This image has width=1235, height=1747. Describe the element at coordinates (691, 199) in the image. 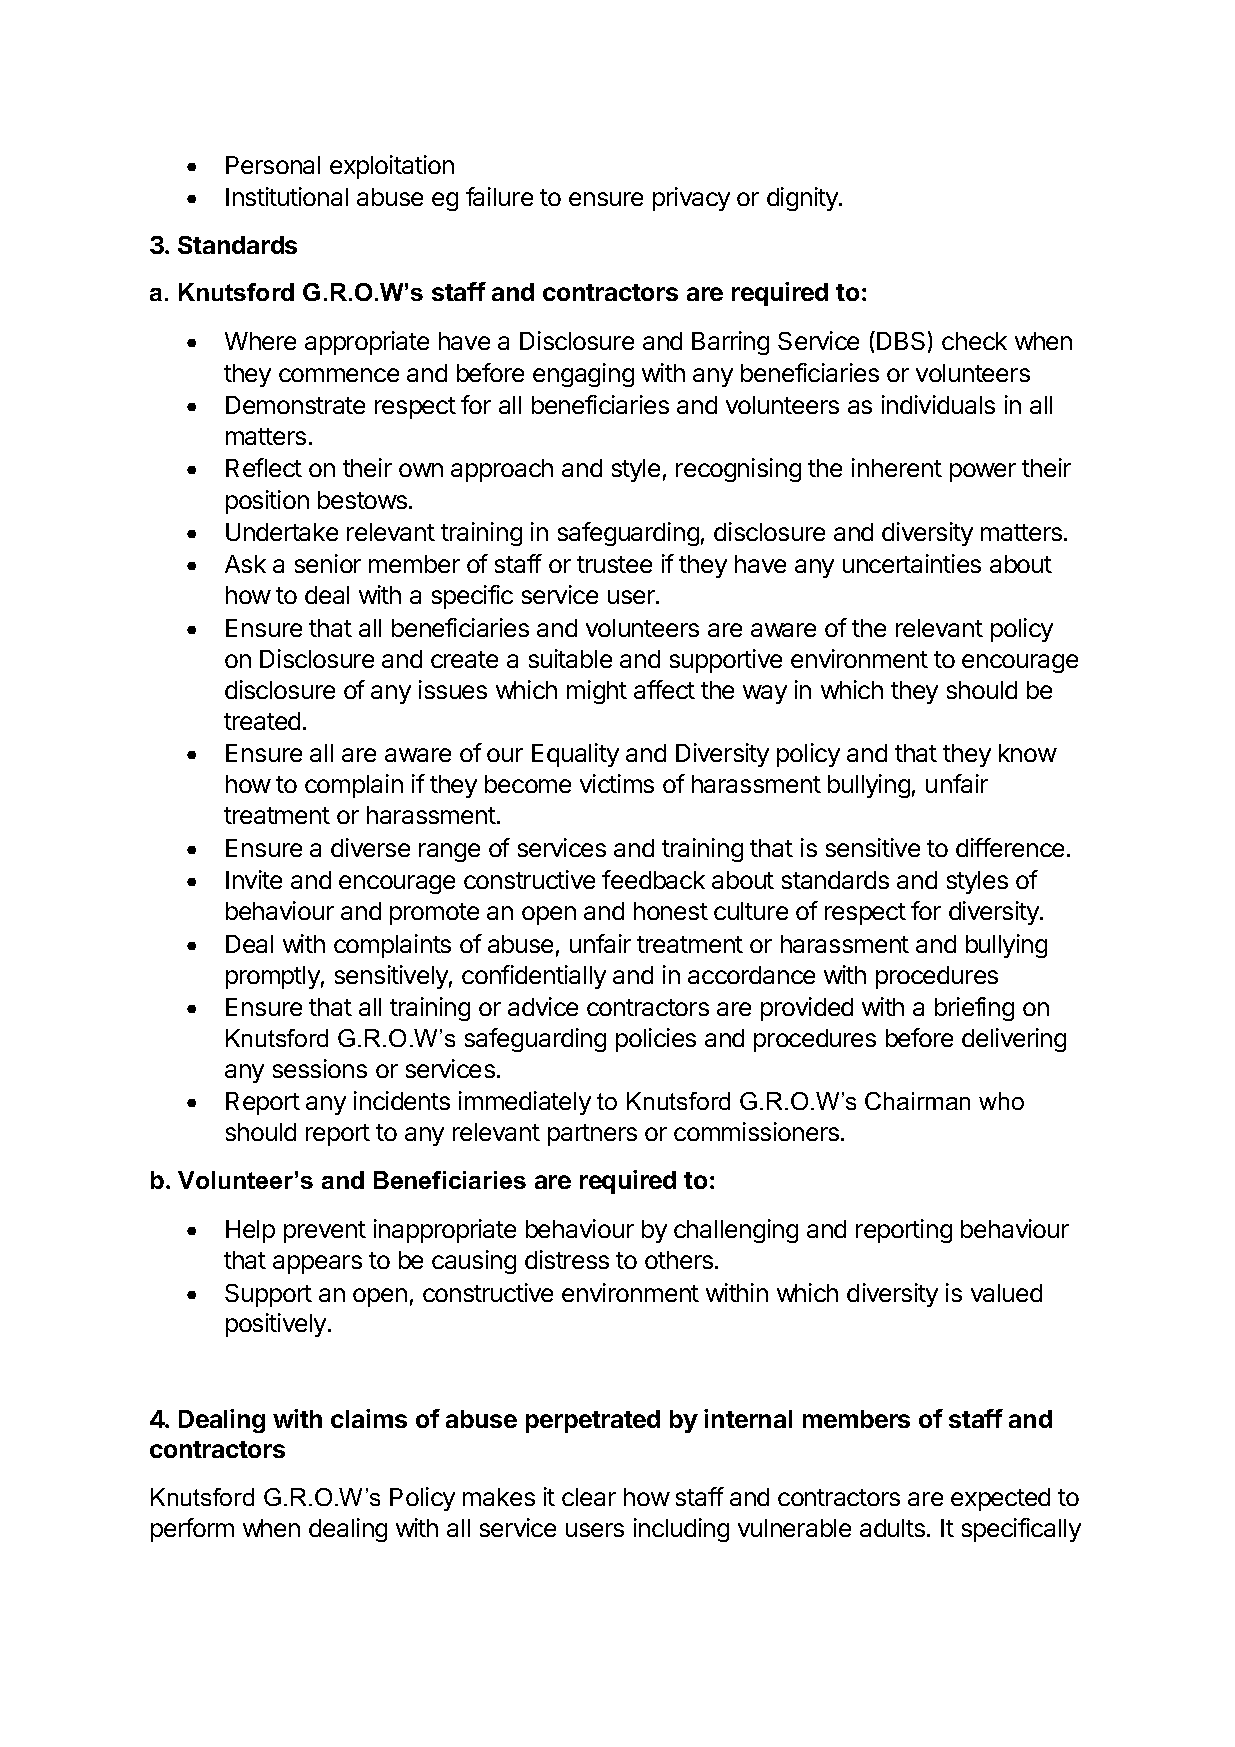

I see `privacy` at that location.
